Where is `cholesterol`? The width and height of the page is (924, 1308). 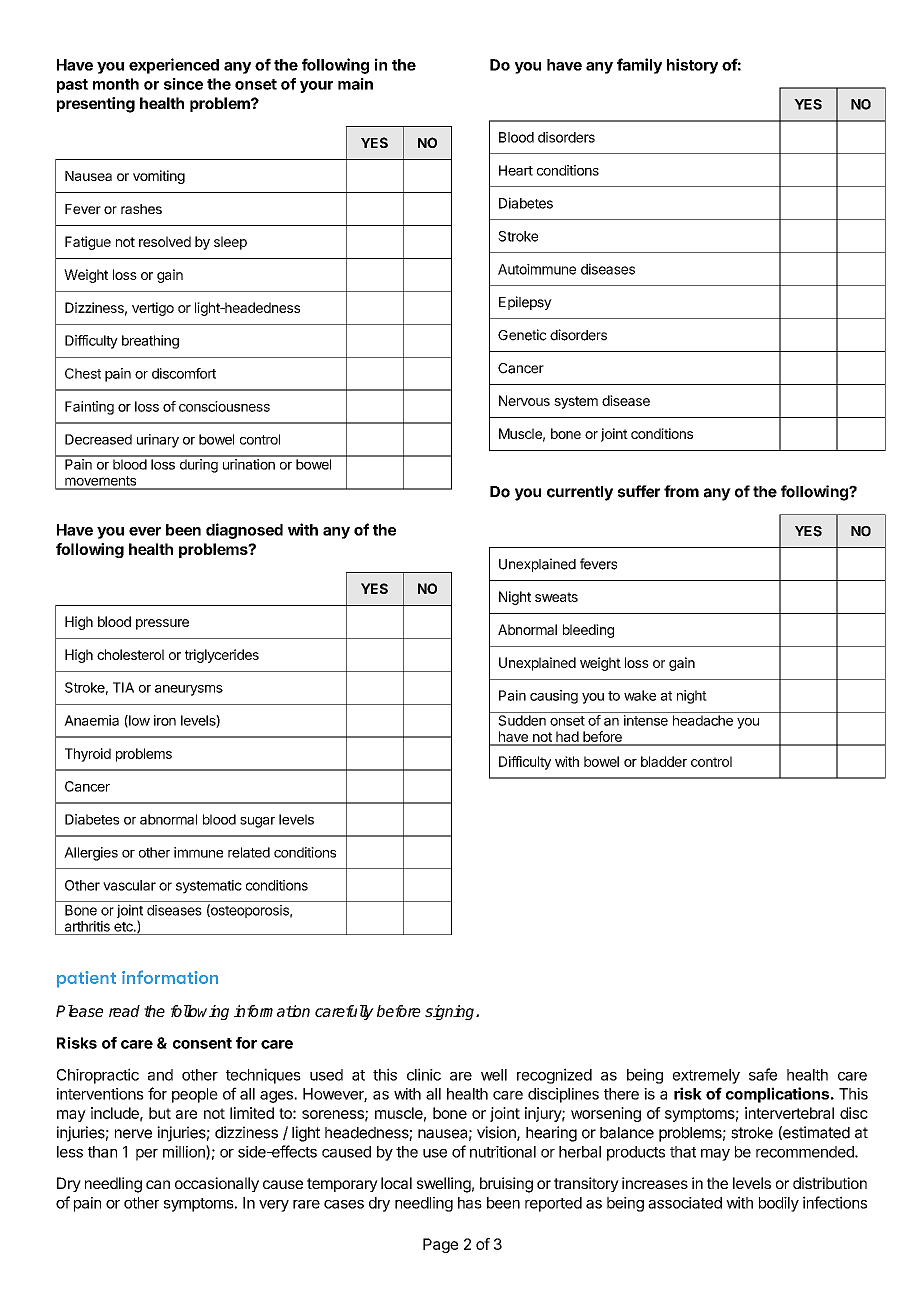 cholesterol is located at coordinates (130, 654).
